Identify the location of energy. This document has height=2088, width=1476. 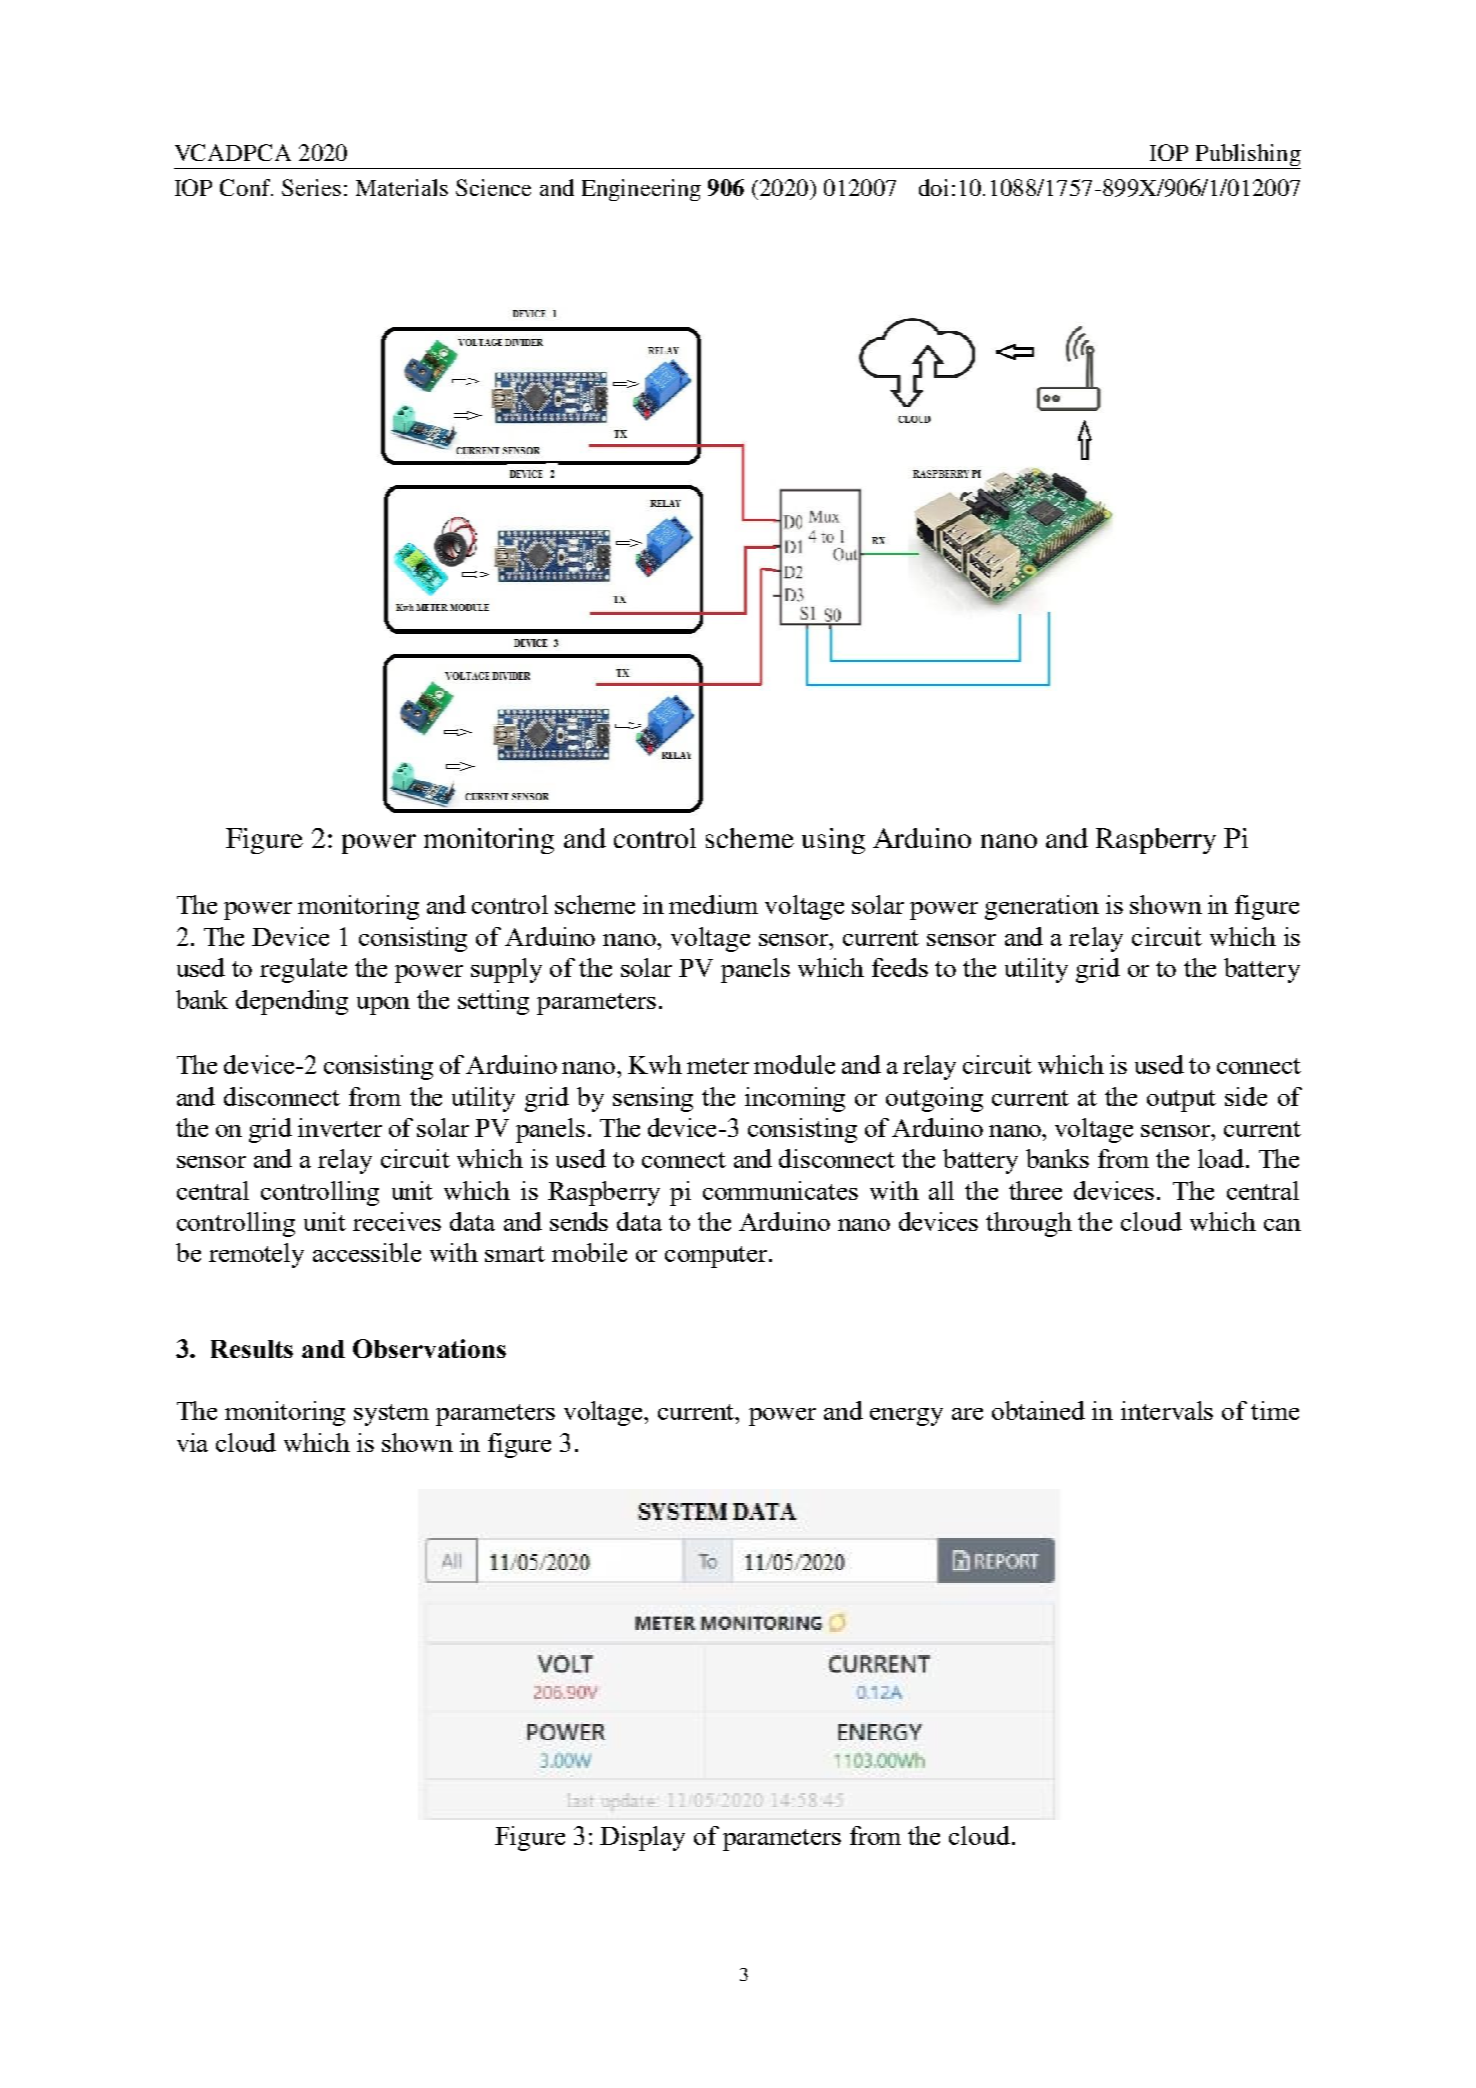
(906, 1417).
